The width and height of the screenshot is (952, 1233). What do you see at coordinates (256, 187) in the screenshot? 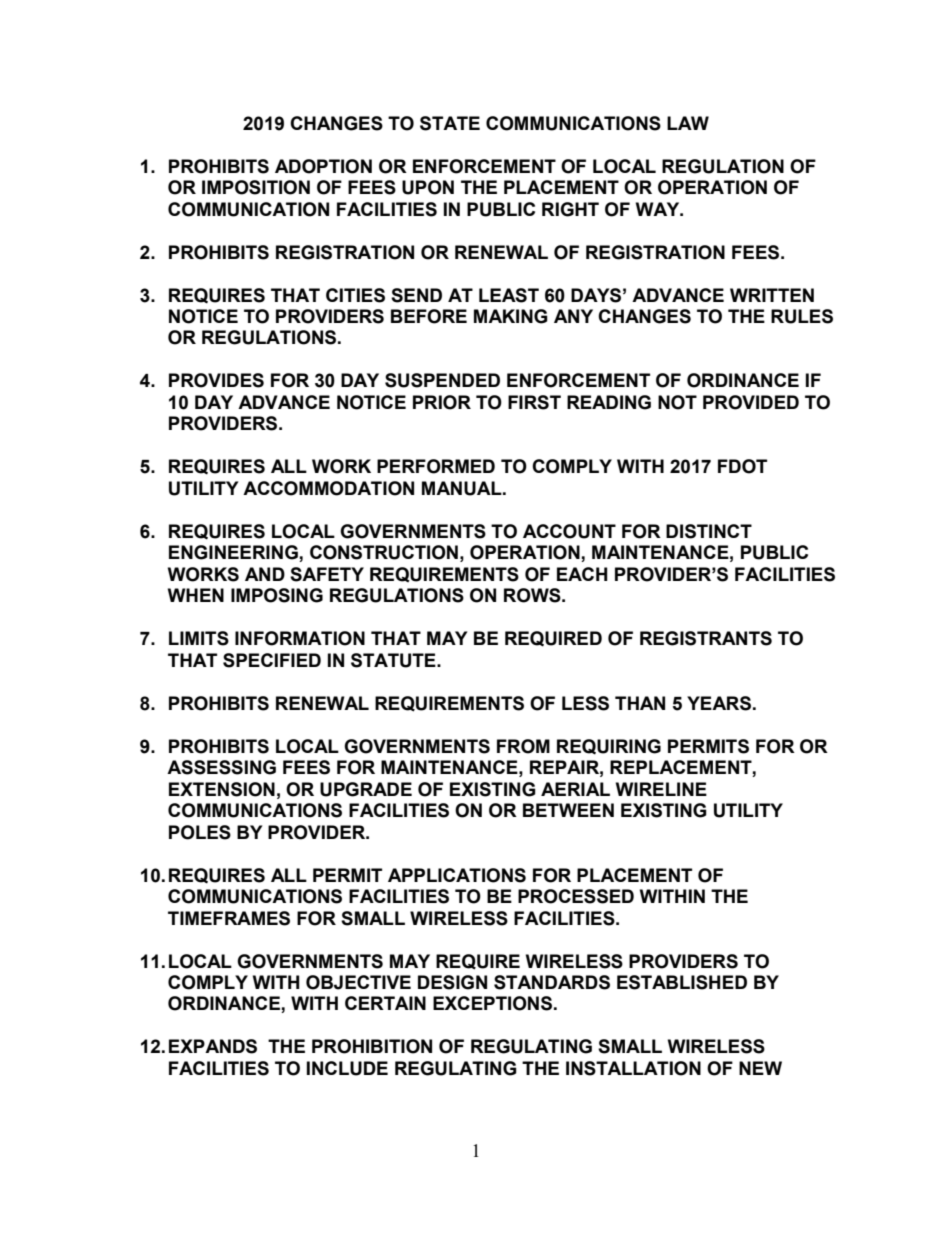
I see `IMPOSITION` at bounding box center [256, 187].
